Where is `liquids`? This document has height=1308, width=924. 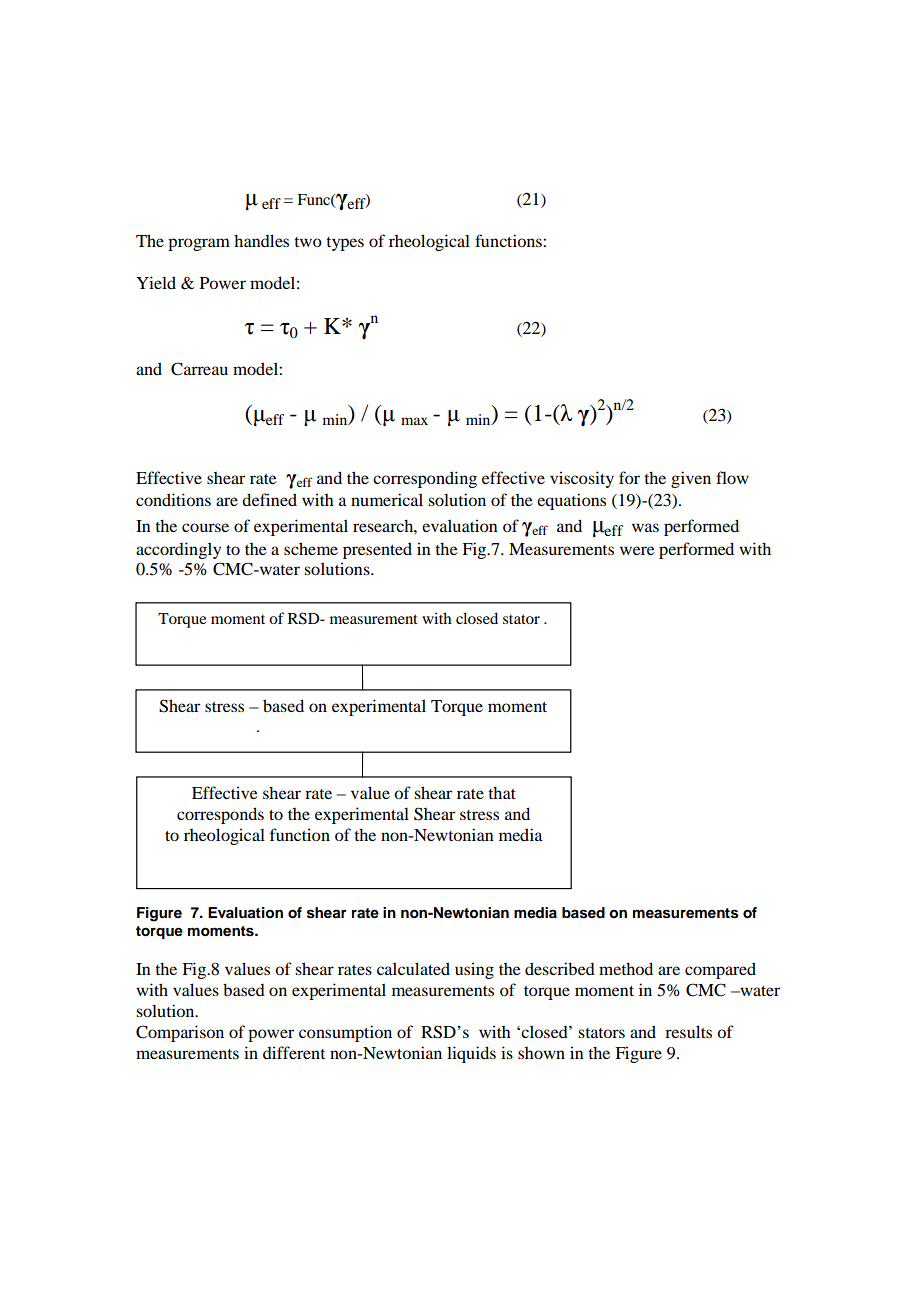
liquids is located at coordinates (471, 1054).
